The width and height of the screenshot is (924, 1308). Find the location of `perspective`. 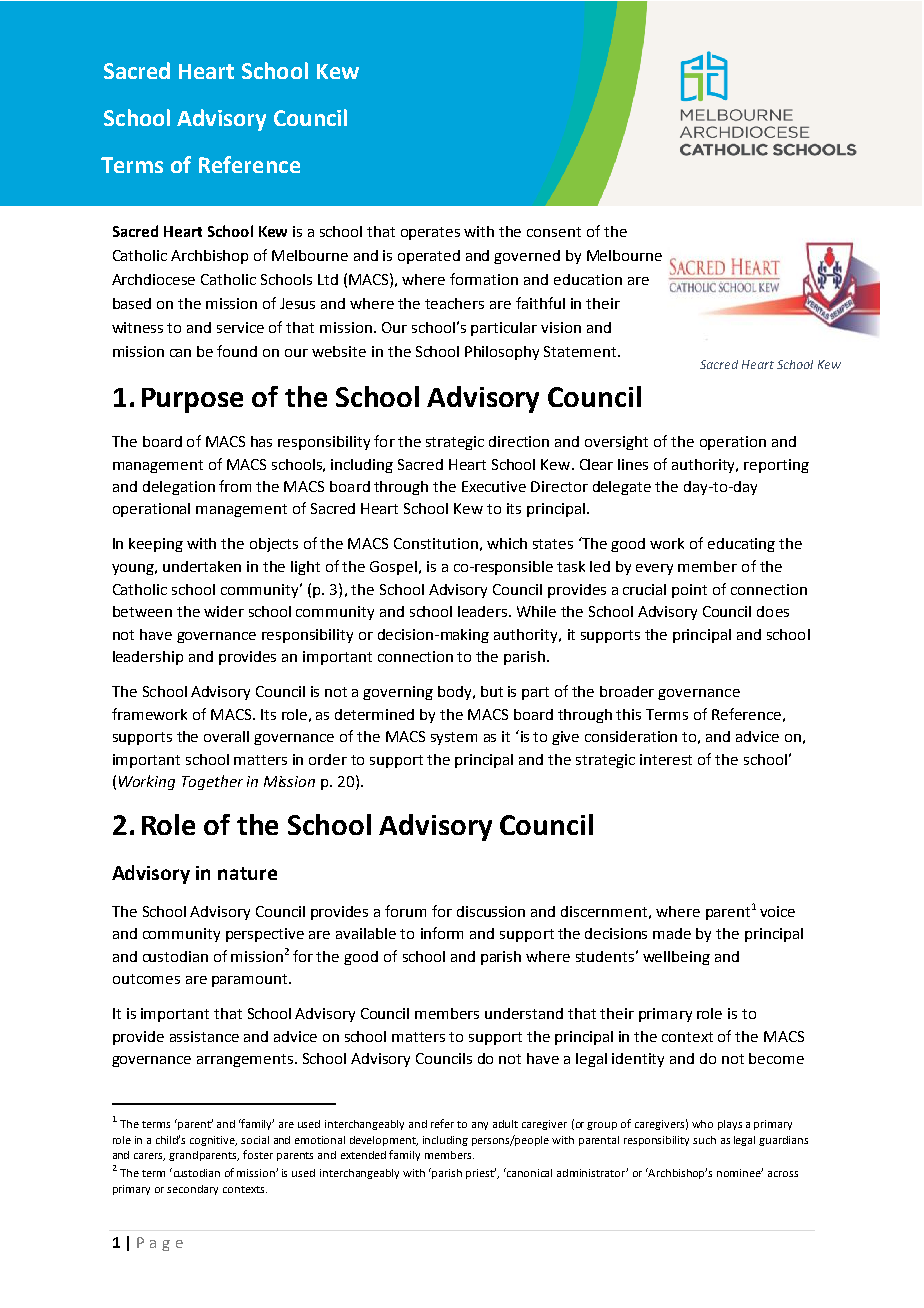

perspective is located at coordinates (265, 935).
